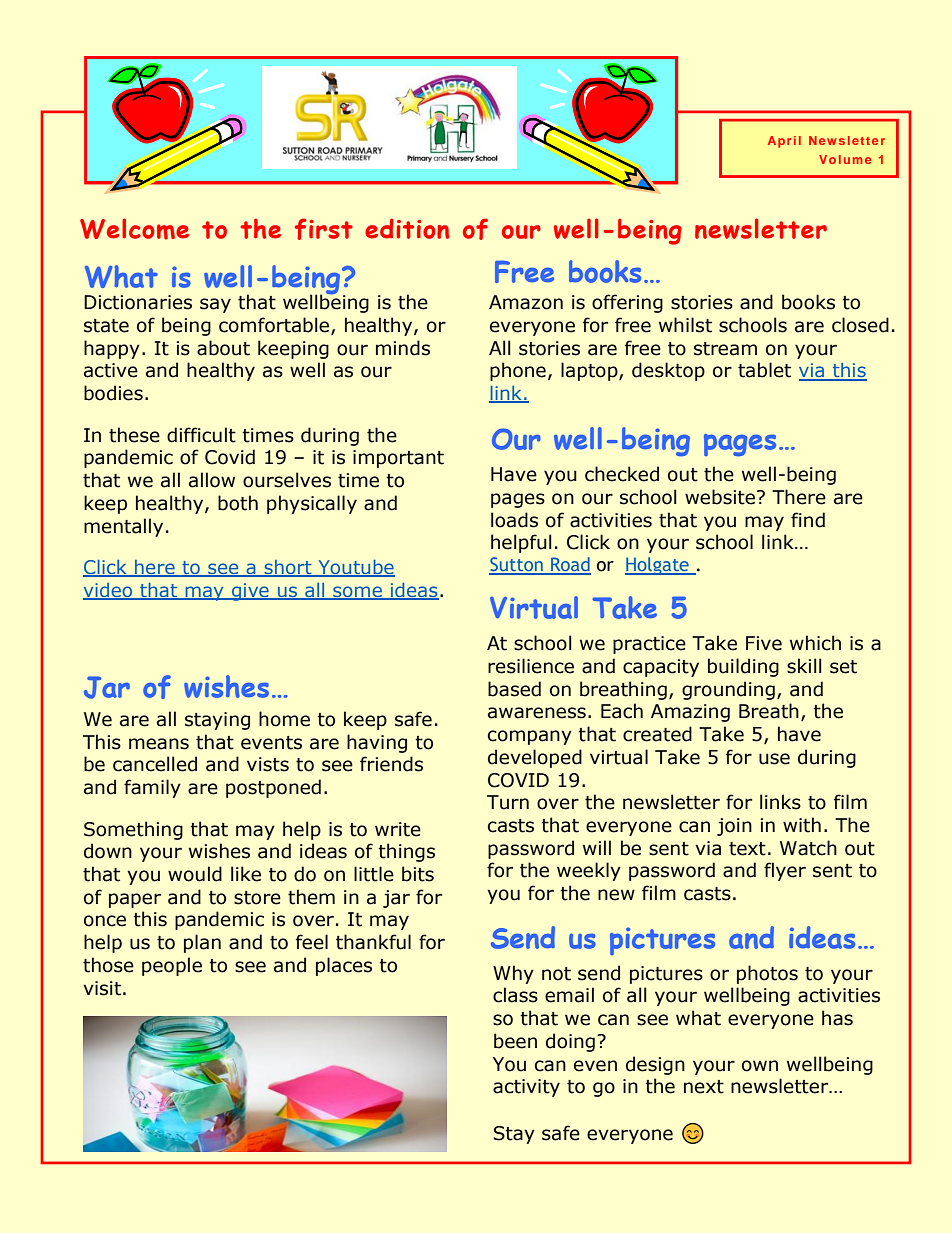 The image size is (952, 1233). What do you see at coordinates (407, 228) in the screenshot?
I see `edition` at bounding box center [407, 228].
